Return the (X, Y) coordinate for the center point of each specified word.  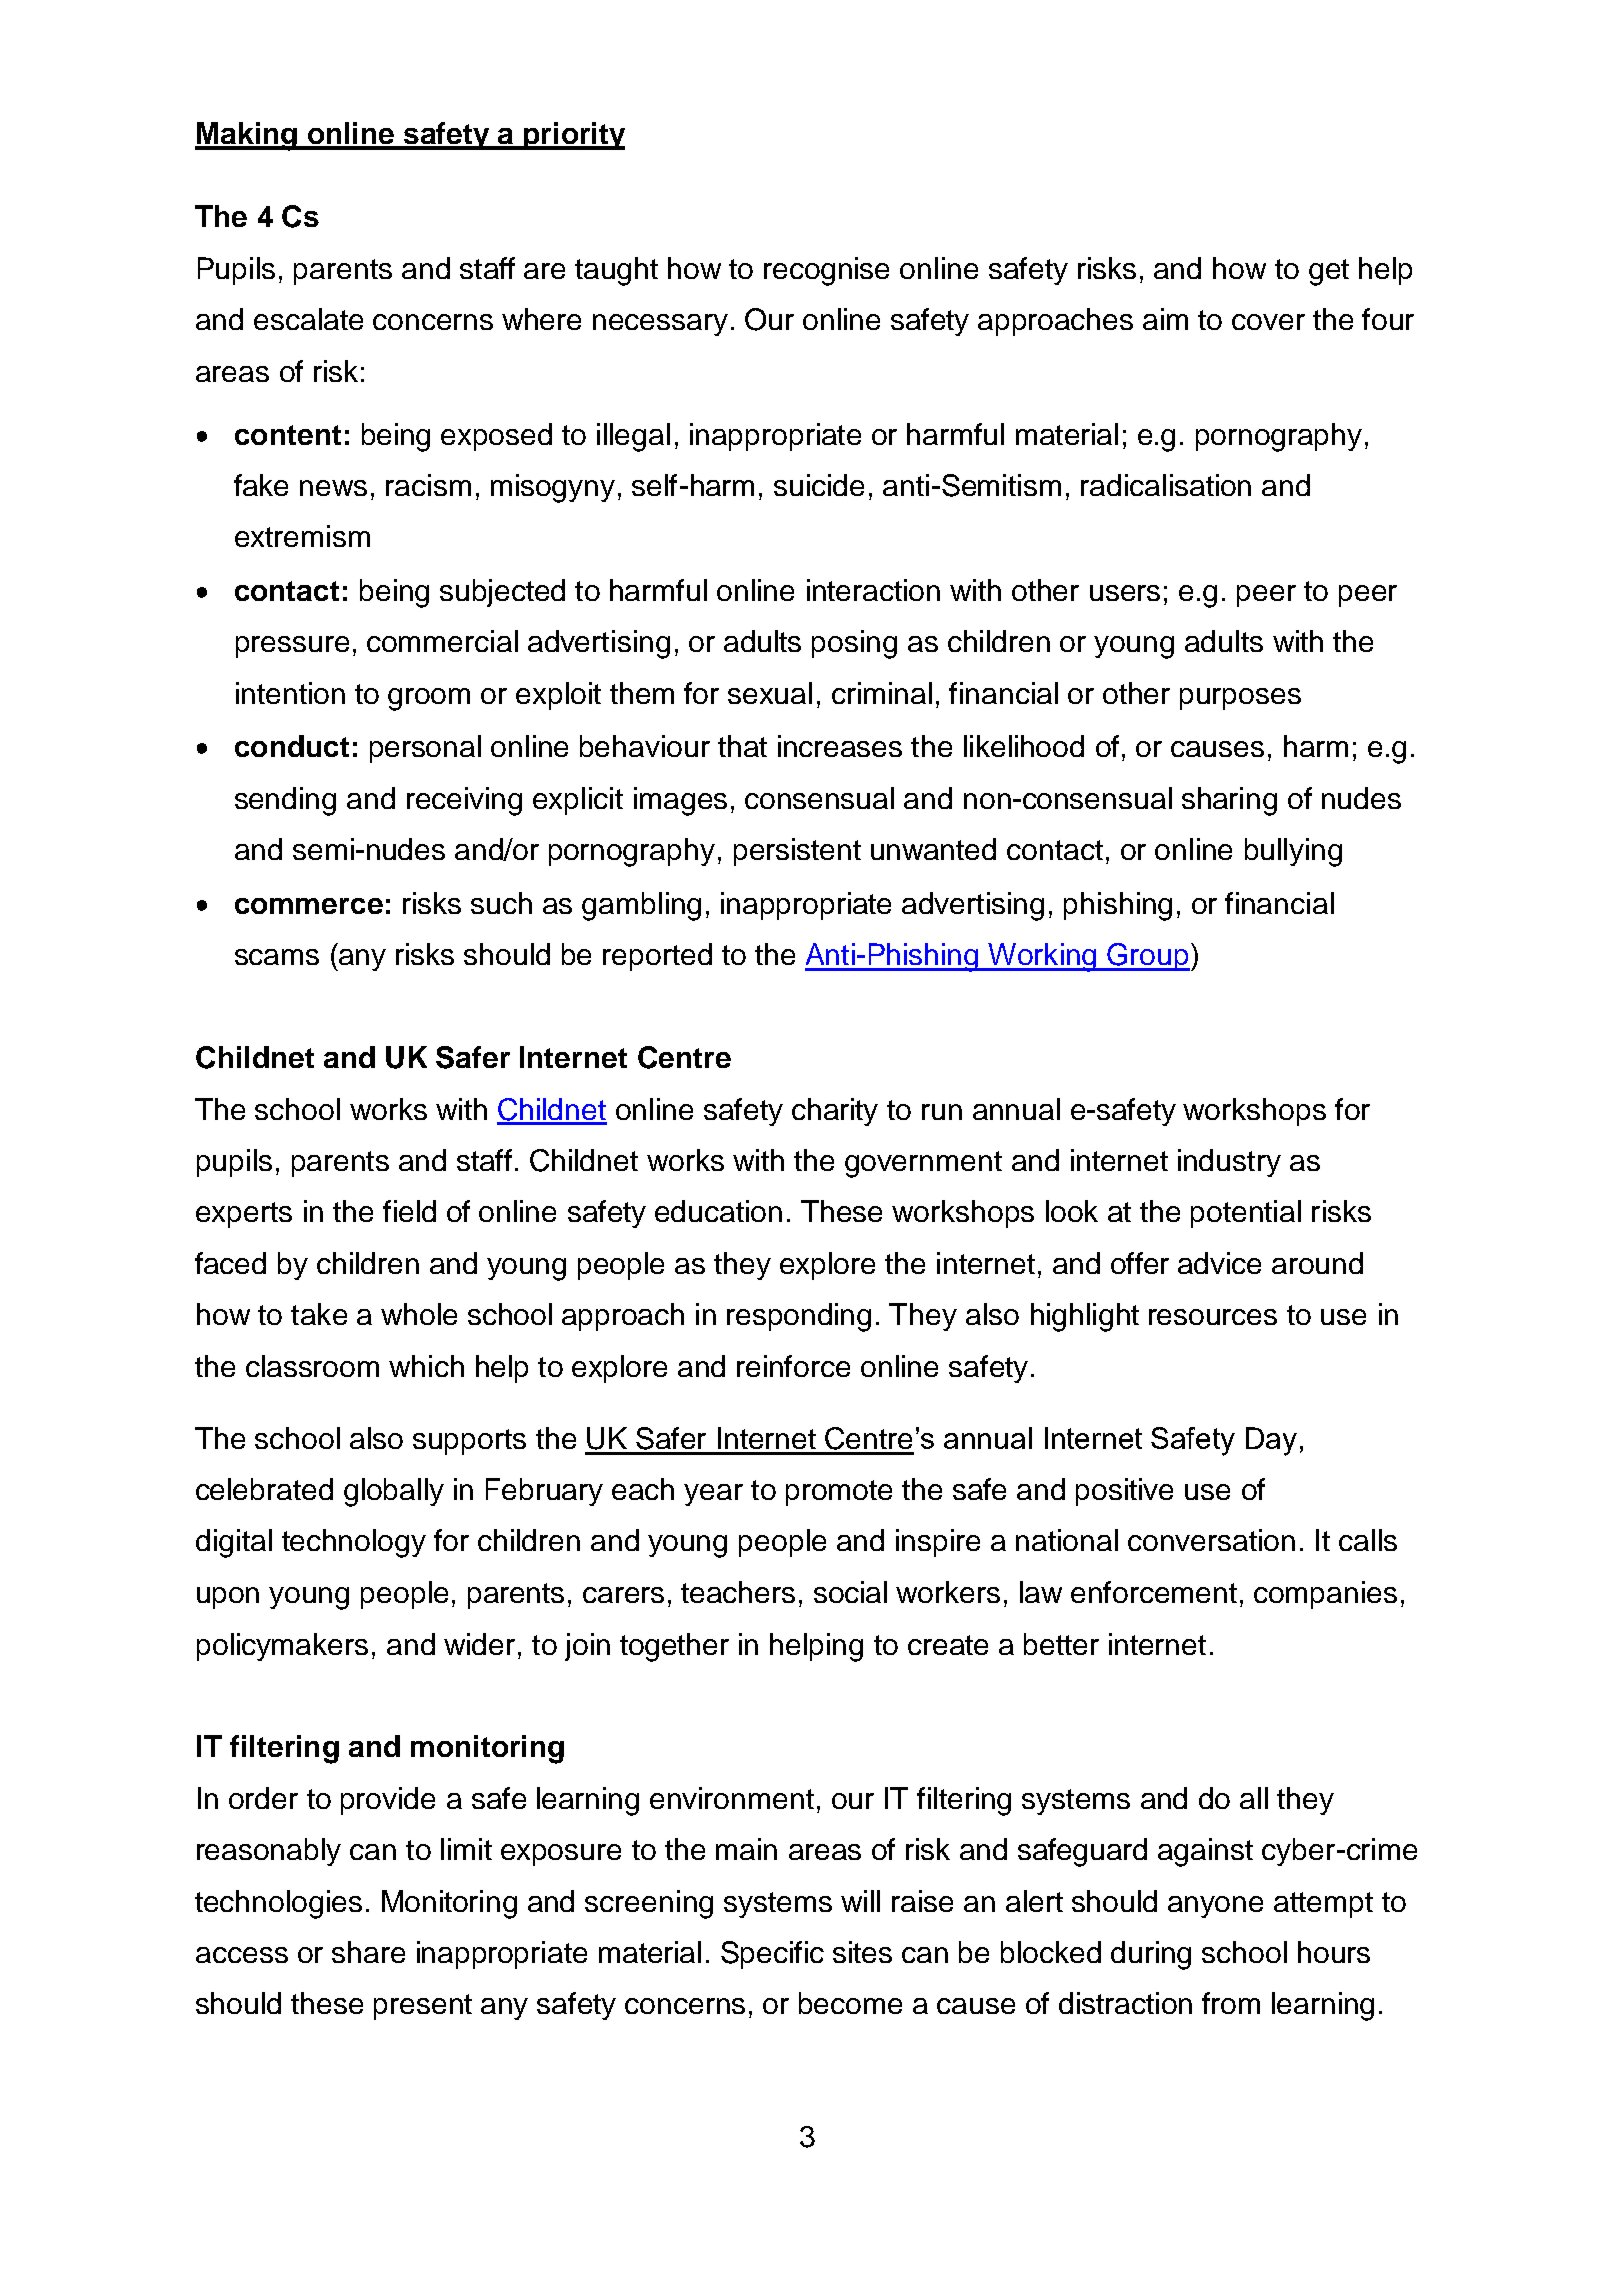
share (368, 1952)
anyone (1215, 1907)
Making (247, 136)
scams (277, 957)
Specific (772, 1955)
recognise (826, 271)
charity (835, 1112)
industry (1229, 1163)
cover (1268, 322)
